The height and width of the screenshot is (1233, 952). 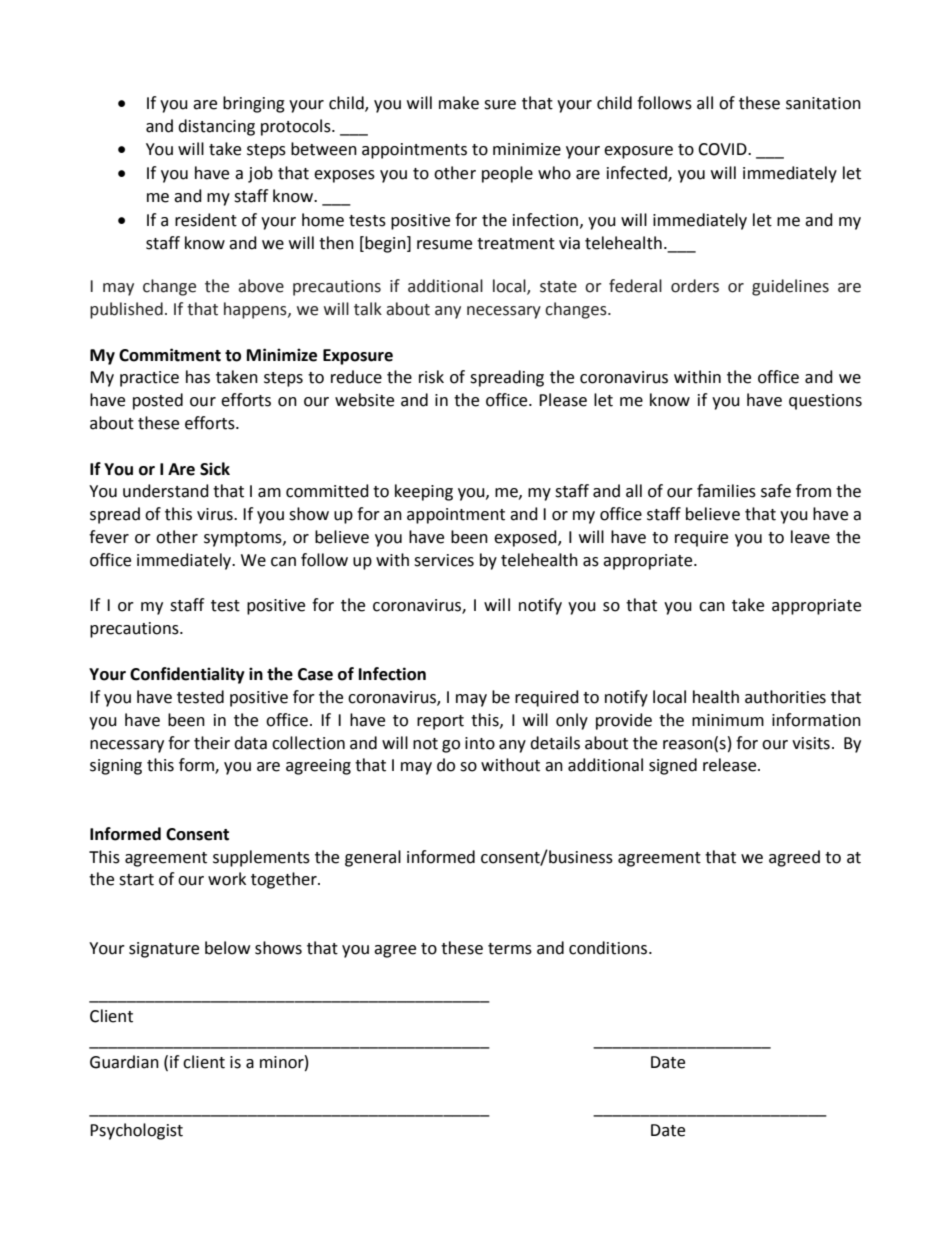 I want to click on make, so click(x=459, y=103).
